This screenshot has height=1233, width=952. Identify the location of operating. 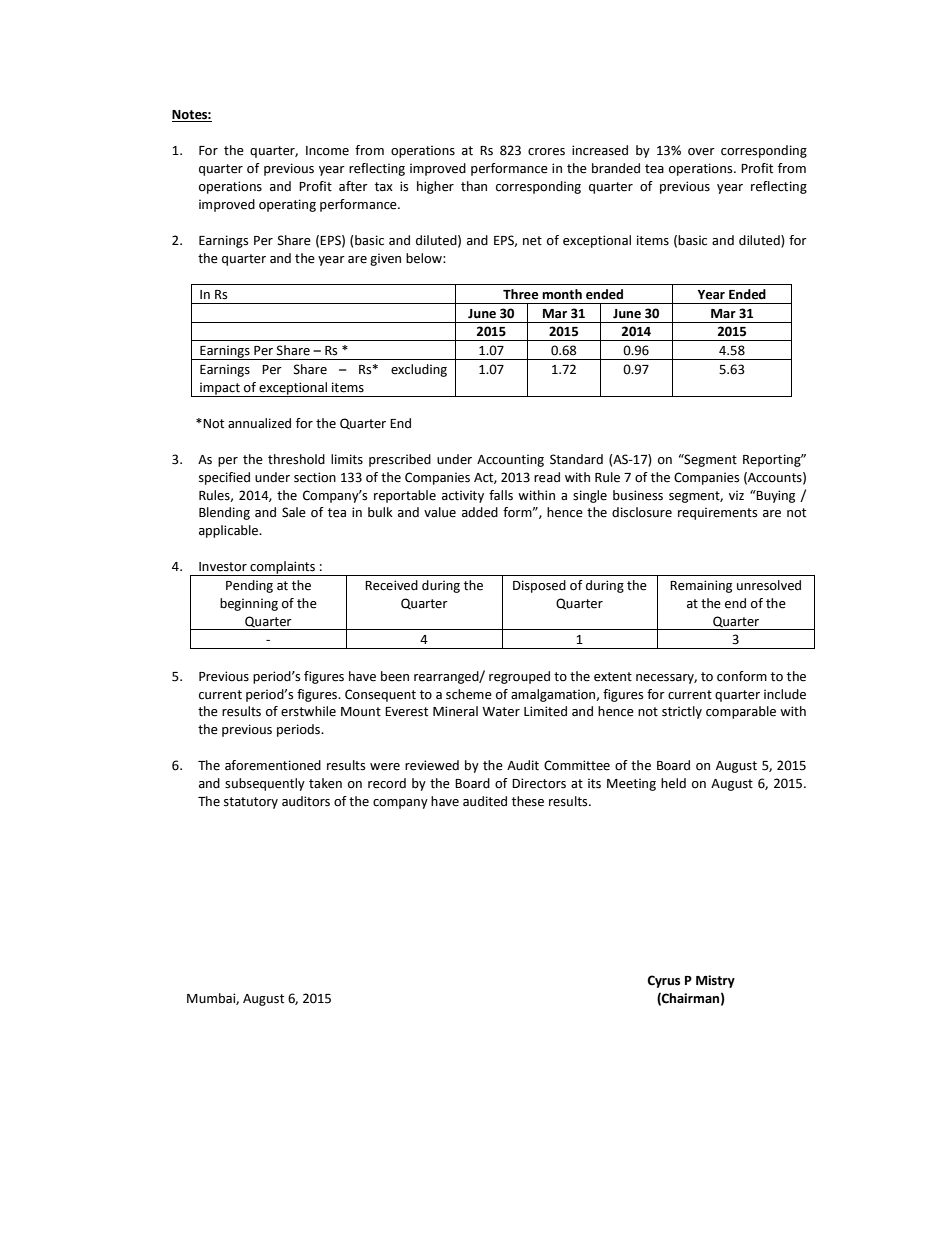
(287, 205).
